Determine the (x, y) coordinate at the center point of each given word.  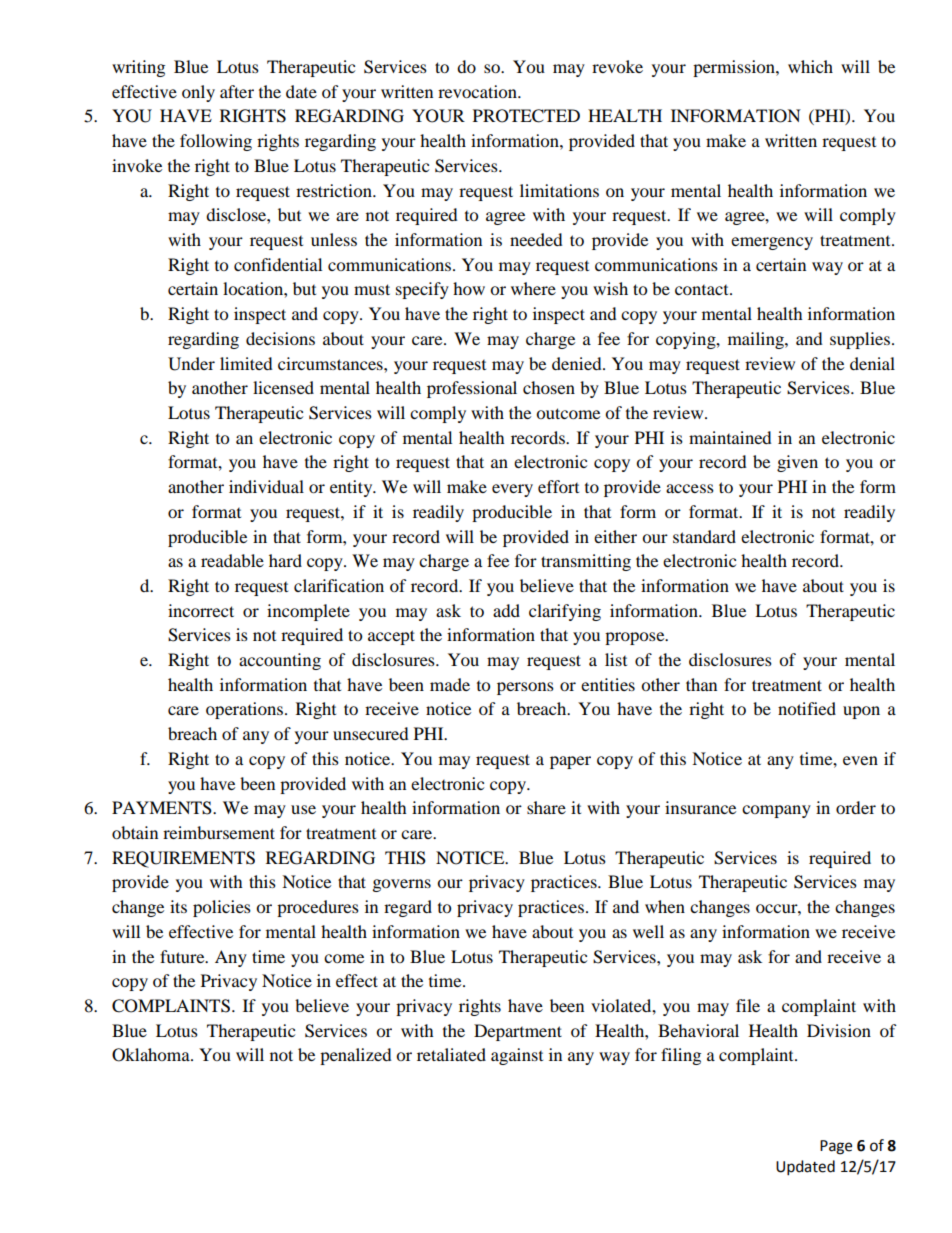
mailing (757, 340)
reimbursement (219, 832)
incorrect (201, 610)
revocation (478, 91)
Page (836, 1147)
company (776, 811)
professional (472, 389)
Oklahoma (152, 1055)
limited (246, 363)
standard (704, 536)
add (506, 610)
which (810, 66)
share (546, 807)
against (517, 1056)
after (237, 91)
